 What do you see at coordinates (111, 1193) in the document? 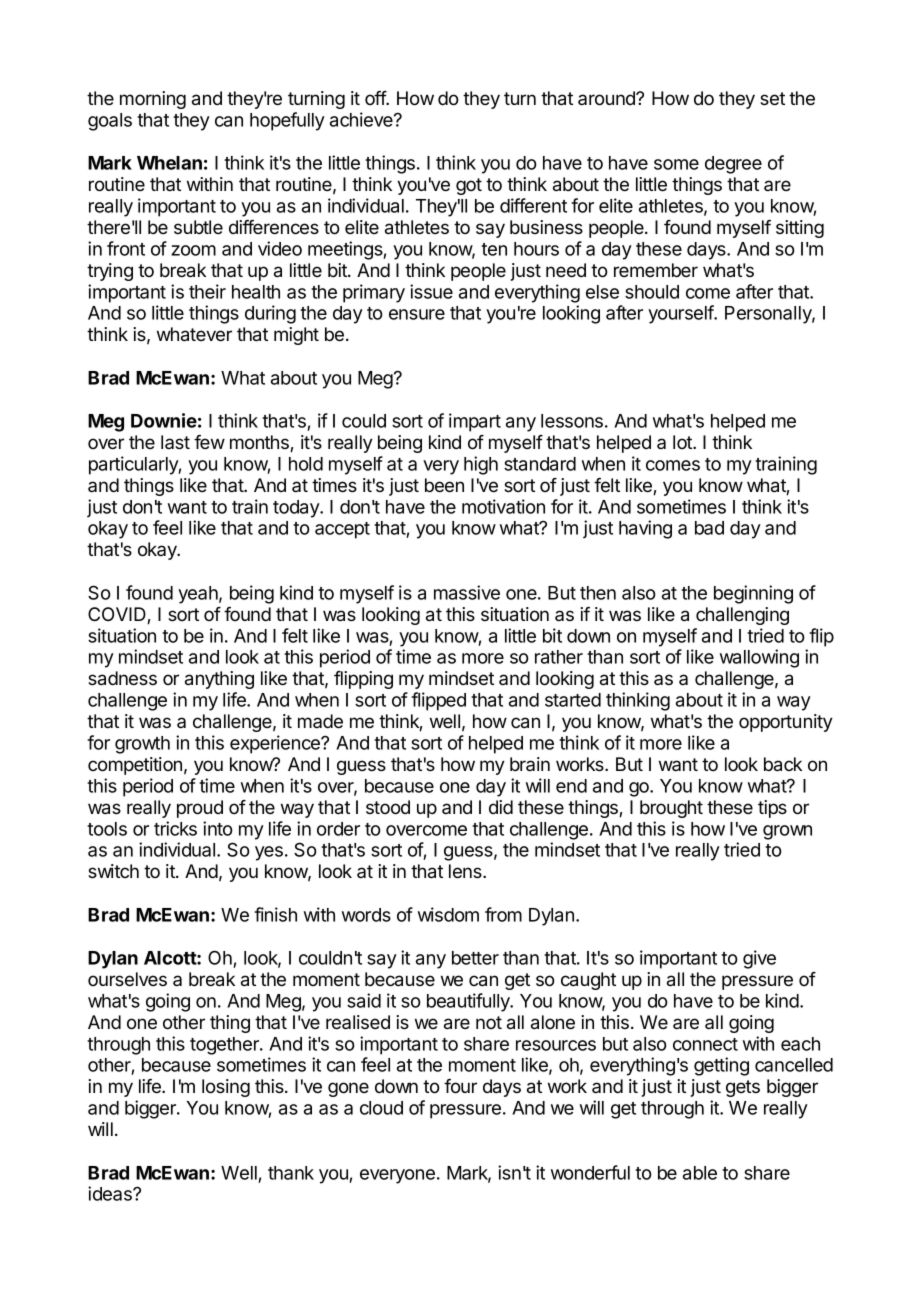
I see `ideas` at bounding box center [111, 1193].
